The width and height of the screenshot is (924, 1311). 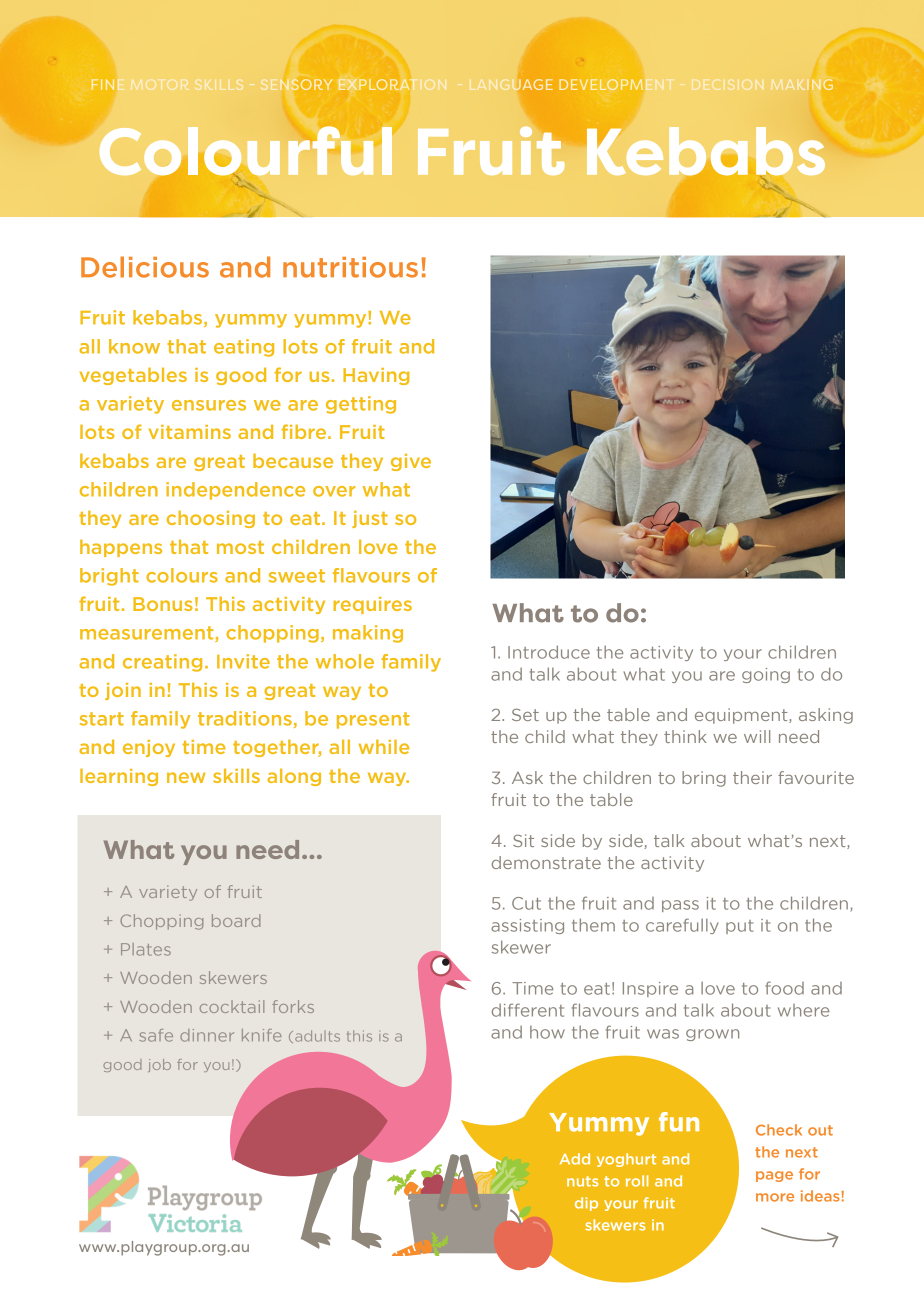 I want to click on Colourful, so click(x=246, y=152).
